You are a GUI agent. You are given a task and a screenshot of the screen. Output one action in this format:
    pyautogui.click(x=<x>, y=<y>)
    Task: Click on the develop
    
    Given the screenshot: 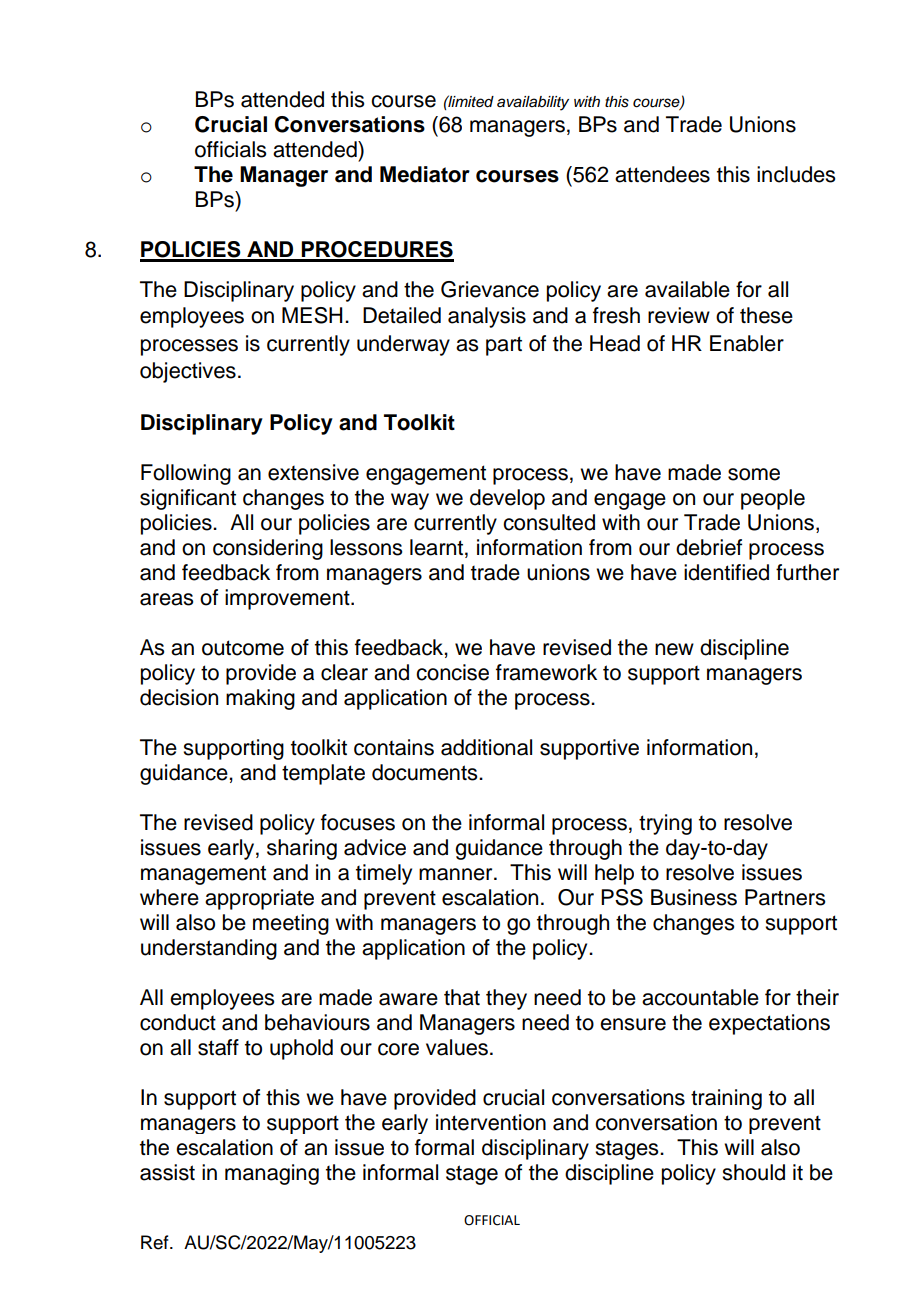 What is the action you would take?
    pyautogui.click(x=507, y=499)
